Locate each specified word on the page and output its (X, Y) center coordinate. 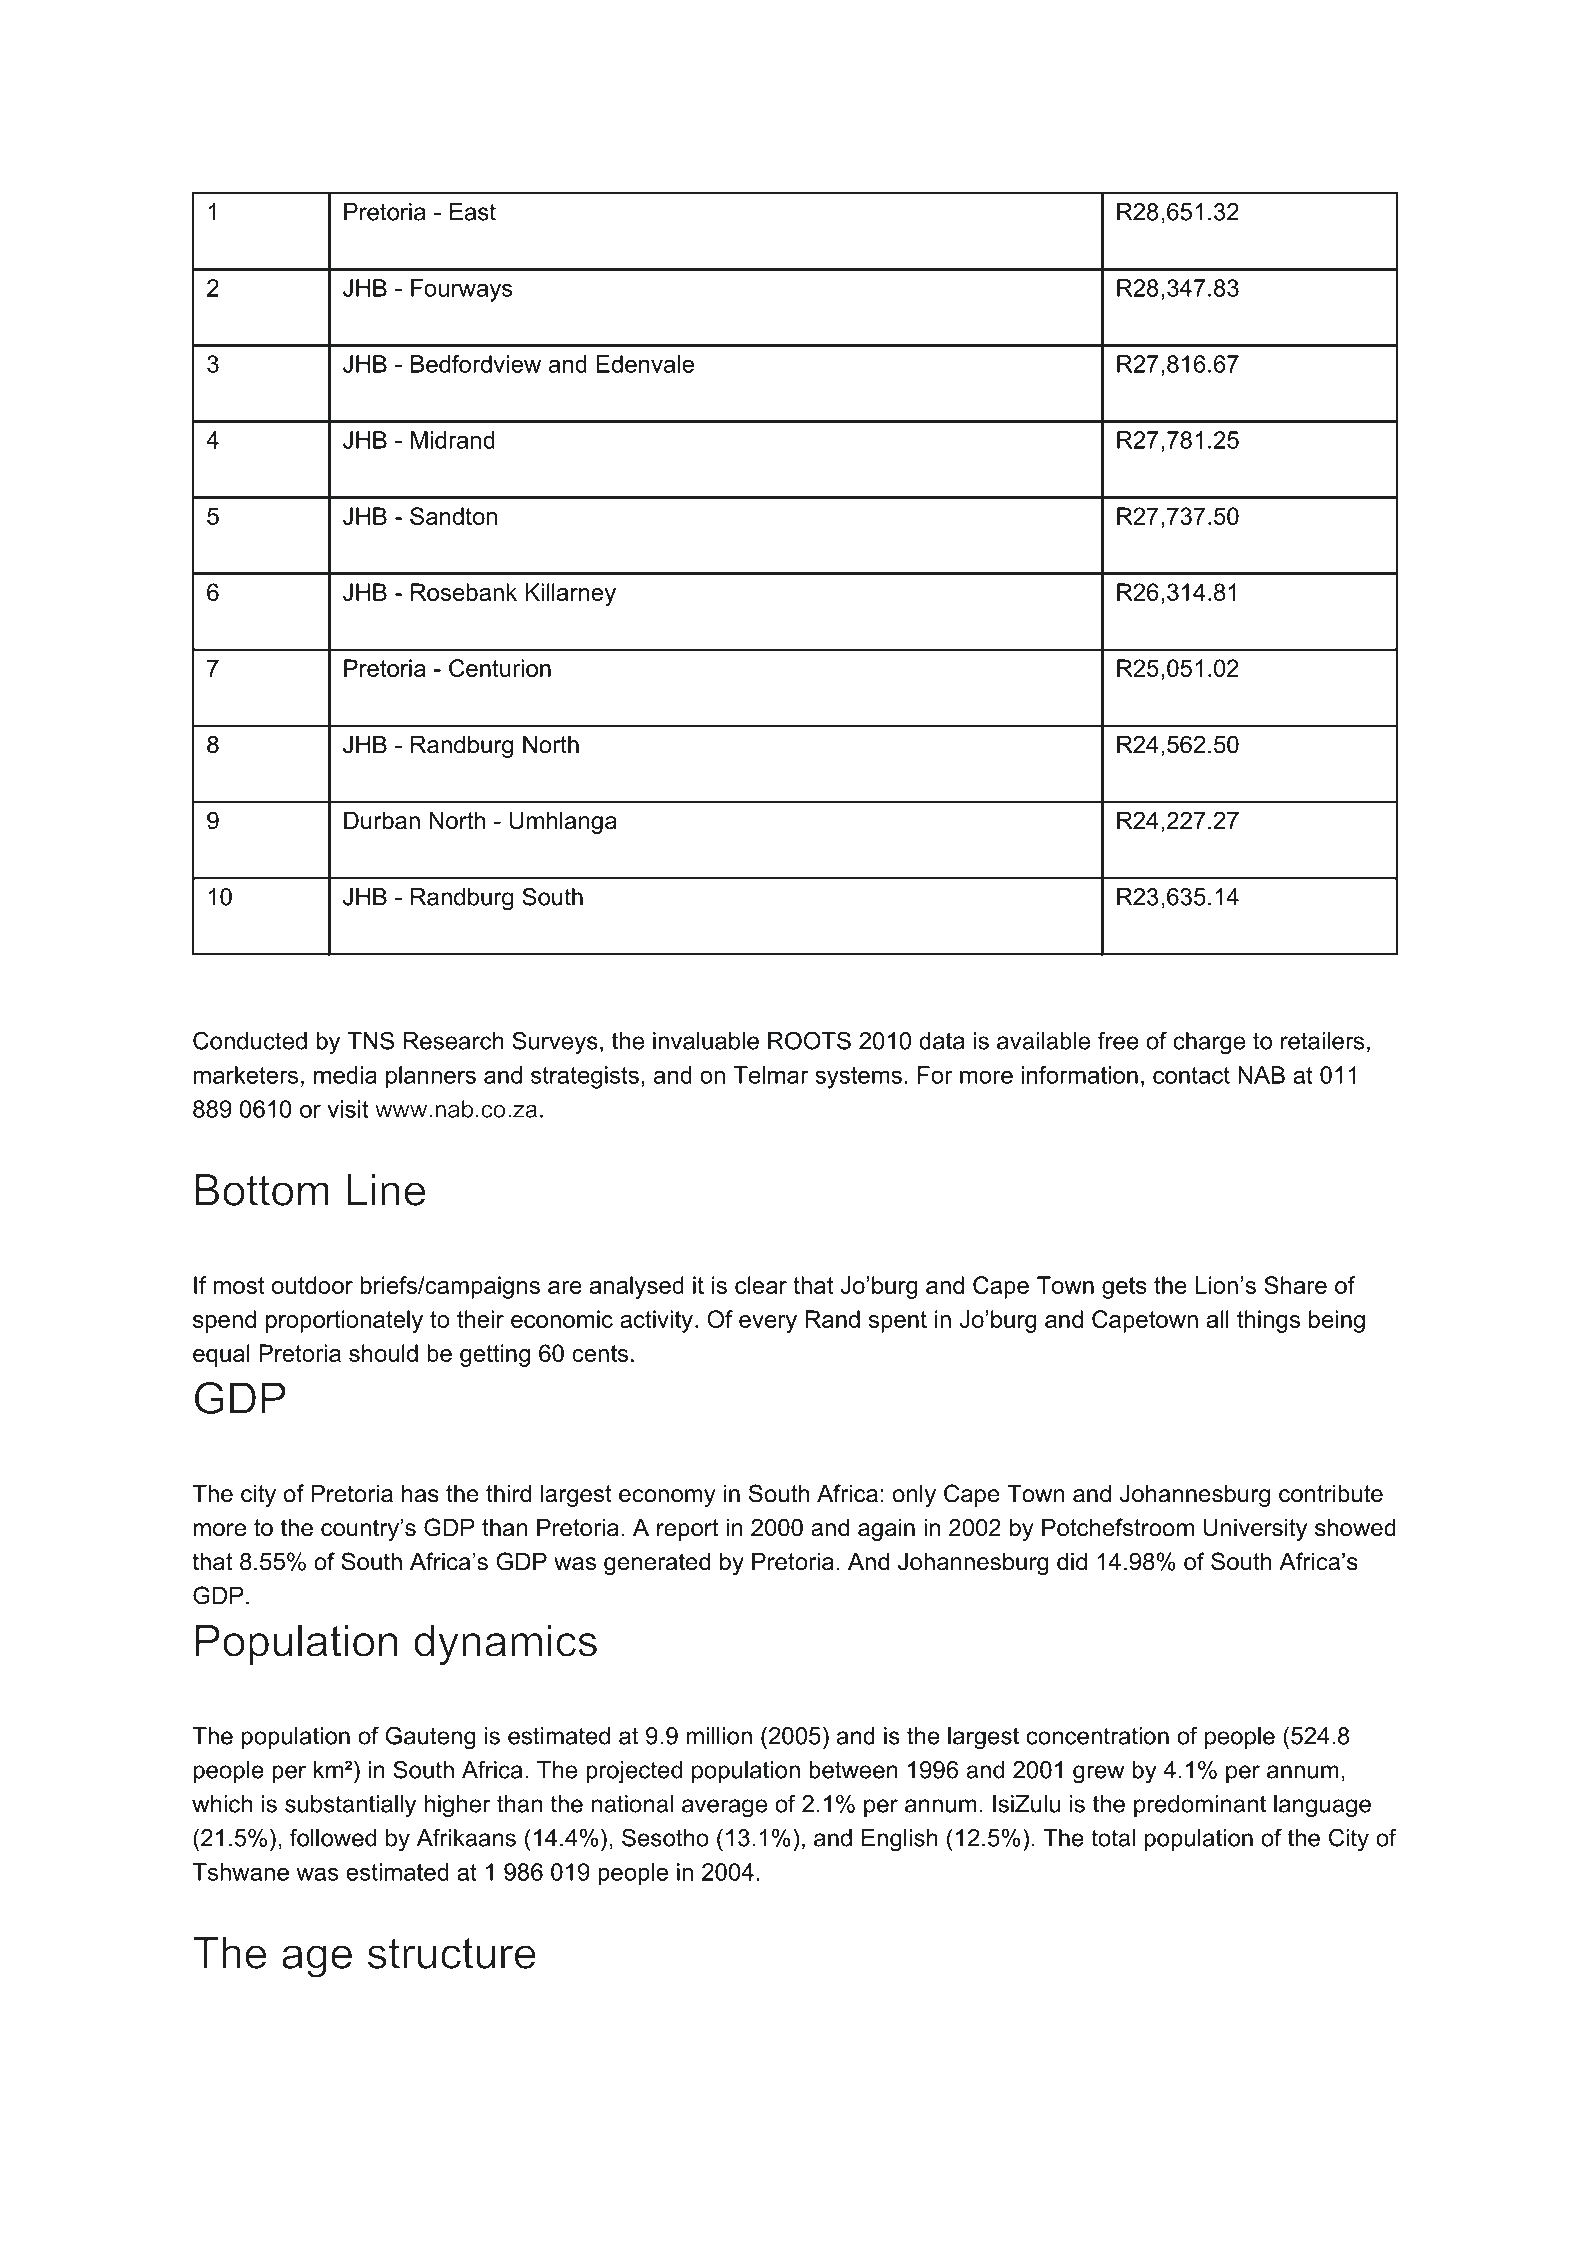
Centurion (500, 668)
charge (1209, 1043)
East (473, 212)
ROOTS (809, 1040)
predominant (1200, 1806)
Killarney (570, 594)
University (1255, 1529)
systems (858, 1078)
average (724, 1808)
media (345, 1075)
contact (1191, 1075)
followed (333, 1837)
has (420, 1493)
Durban (382, 820)
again (886, 1529)
